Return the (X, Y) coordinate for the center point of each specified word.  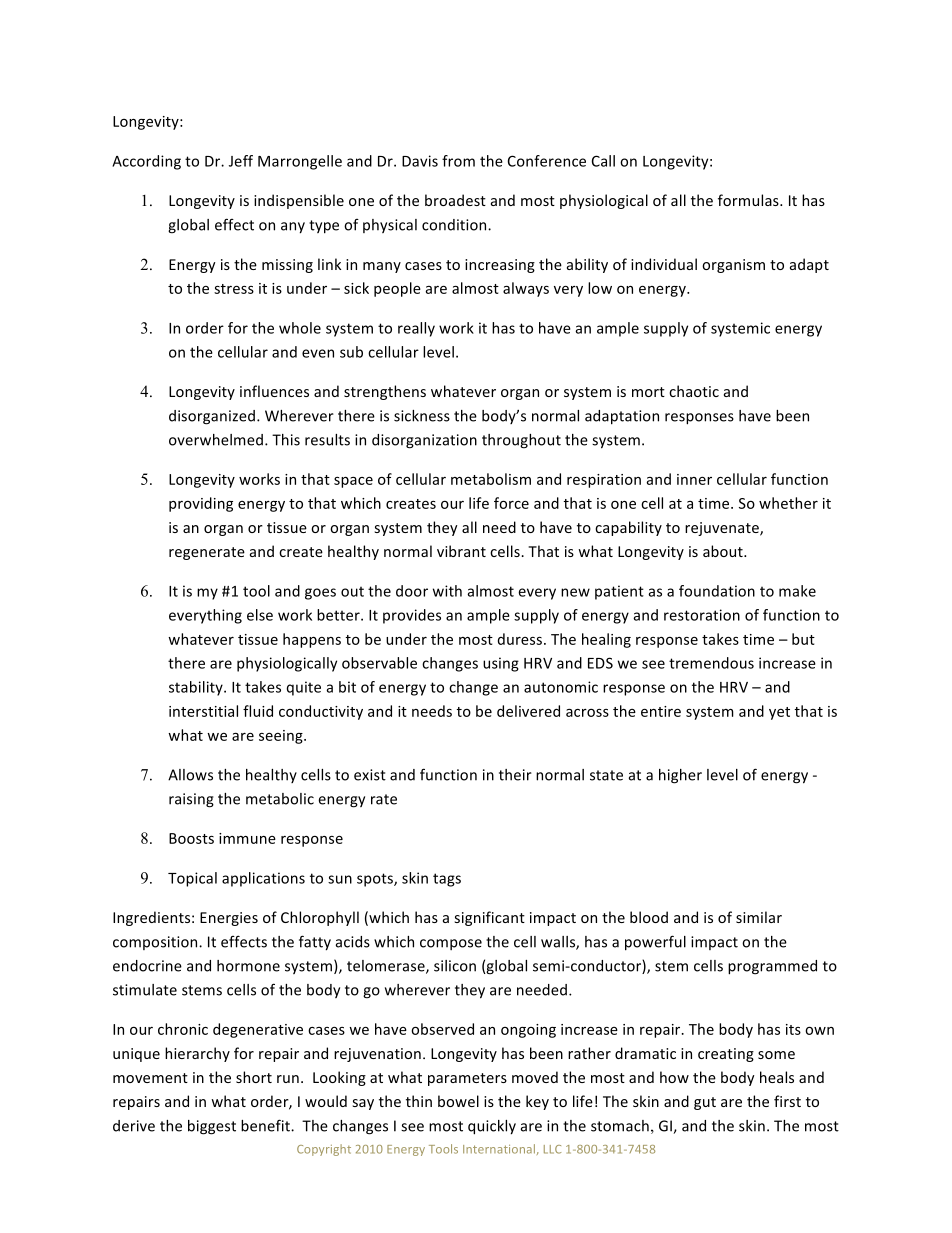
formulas (749, 200)
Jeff (241, 161)
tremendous (711, 663)
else (260, 615)
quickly (492, 1127)
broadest (455, 200)
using (501, 664)
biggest (212, 1127)
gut (705, 1103)
